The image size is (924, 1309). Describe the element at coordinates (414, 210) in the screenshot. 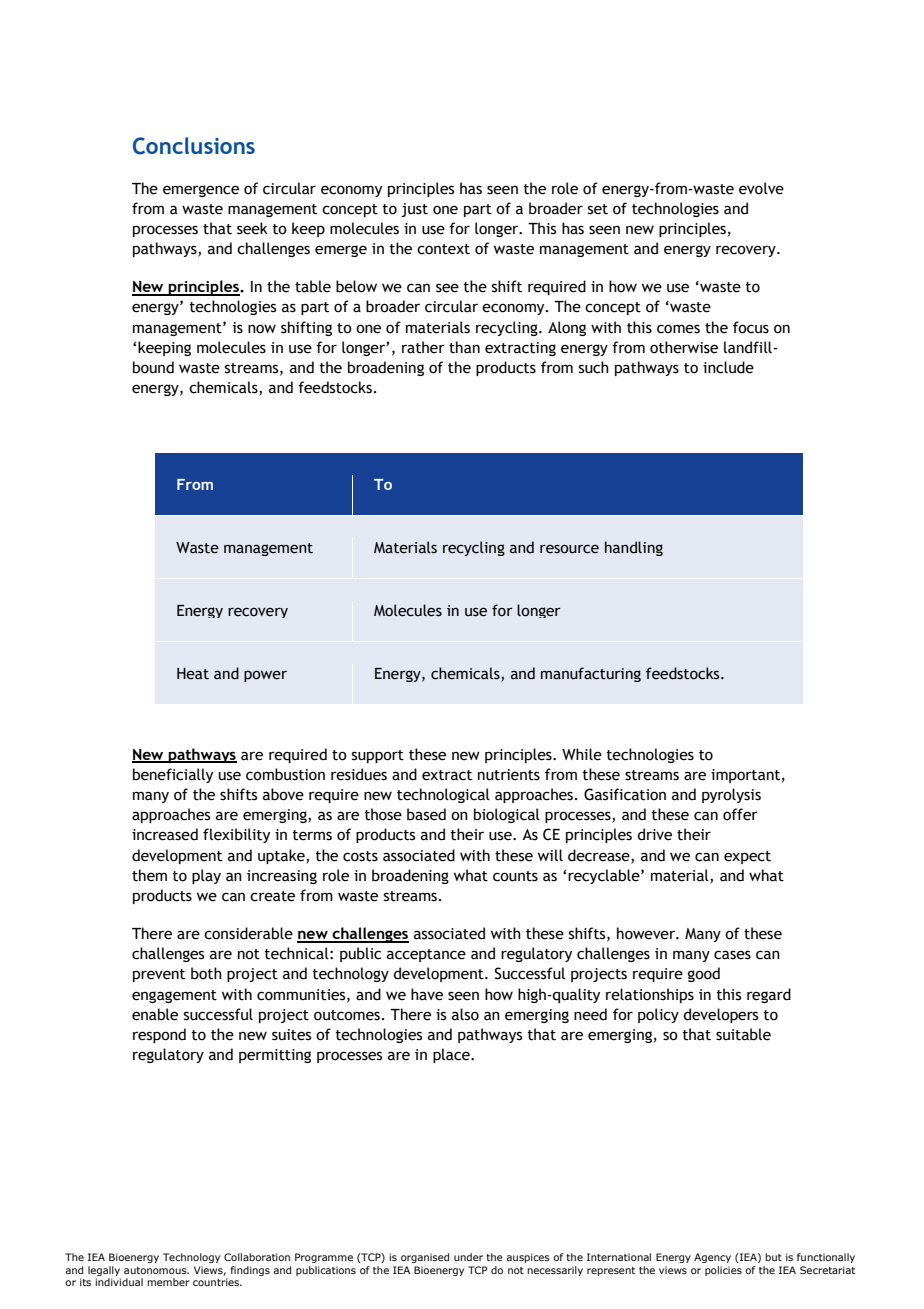

I see `just` at that location.
